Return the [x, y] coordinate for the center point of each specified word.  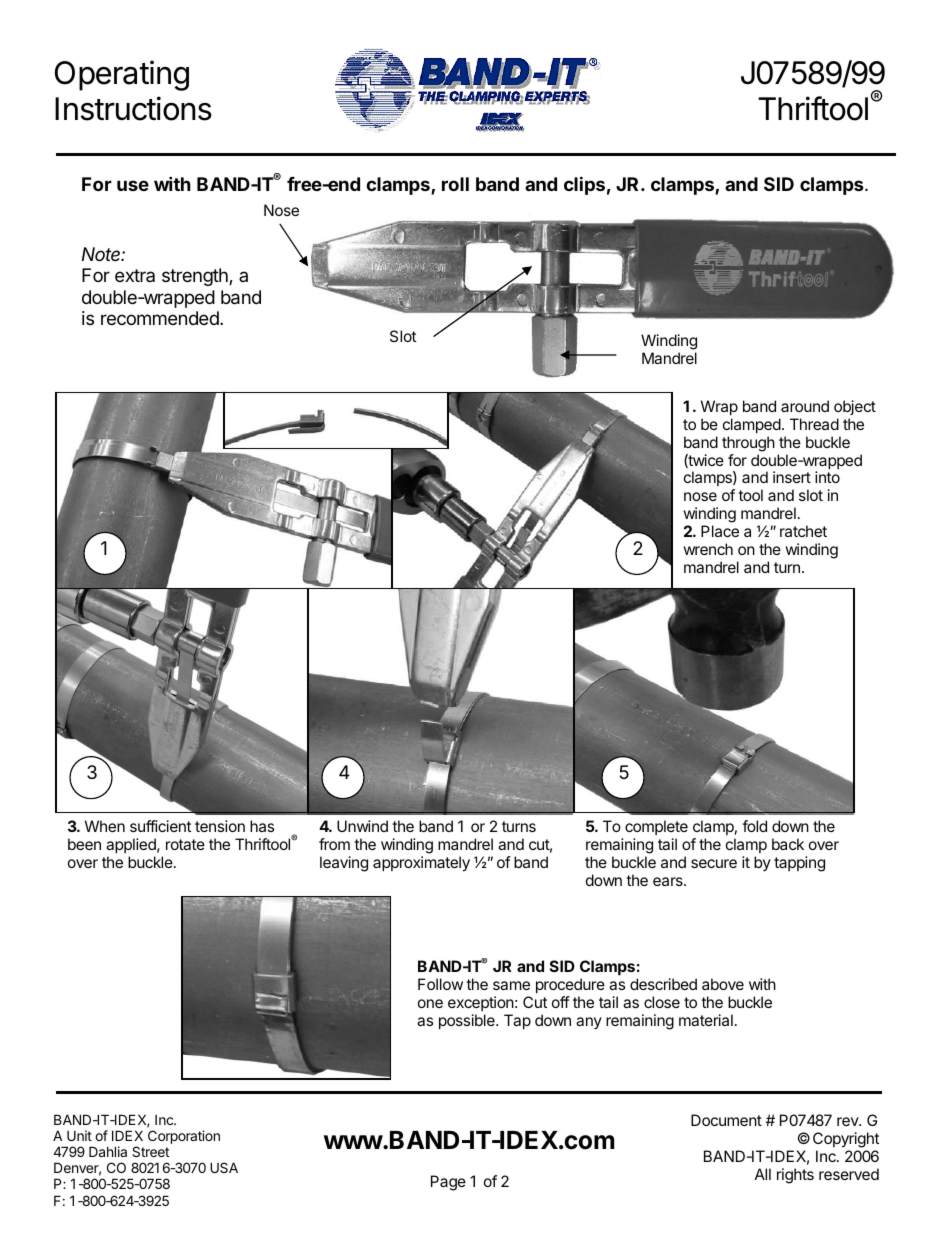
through [748, 444]
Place [720, 531]
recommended [161, 318]
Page [448, 1183]
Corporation [184, 1137]
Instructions [133, 108]
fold [754, 826]
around [805, 406]
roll [455, 184]
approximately [421, 864]
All [763, 1174]
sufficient [160, 826]
